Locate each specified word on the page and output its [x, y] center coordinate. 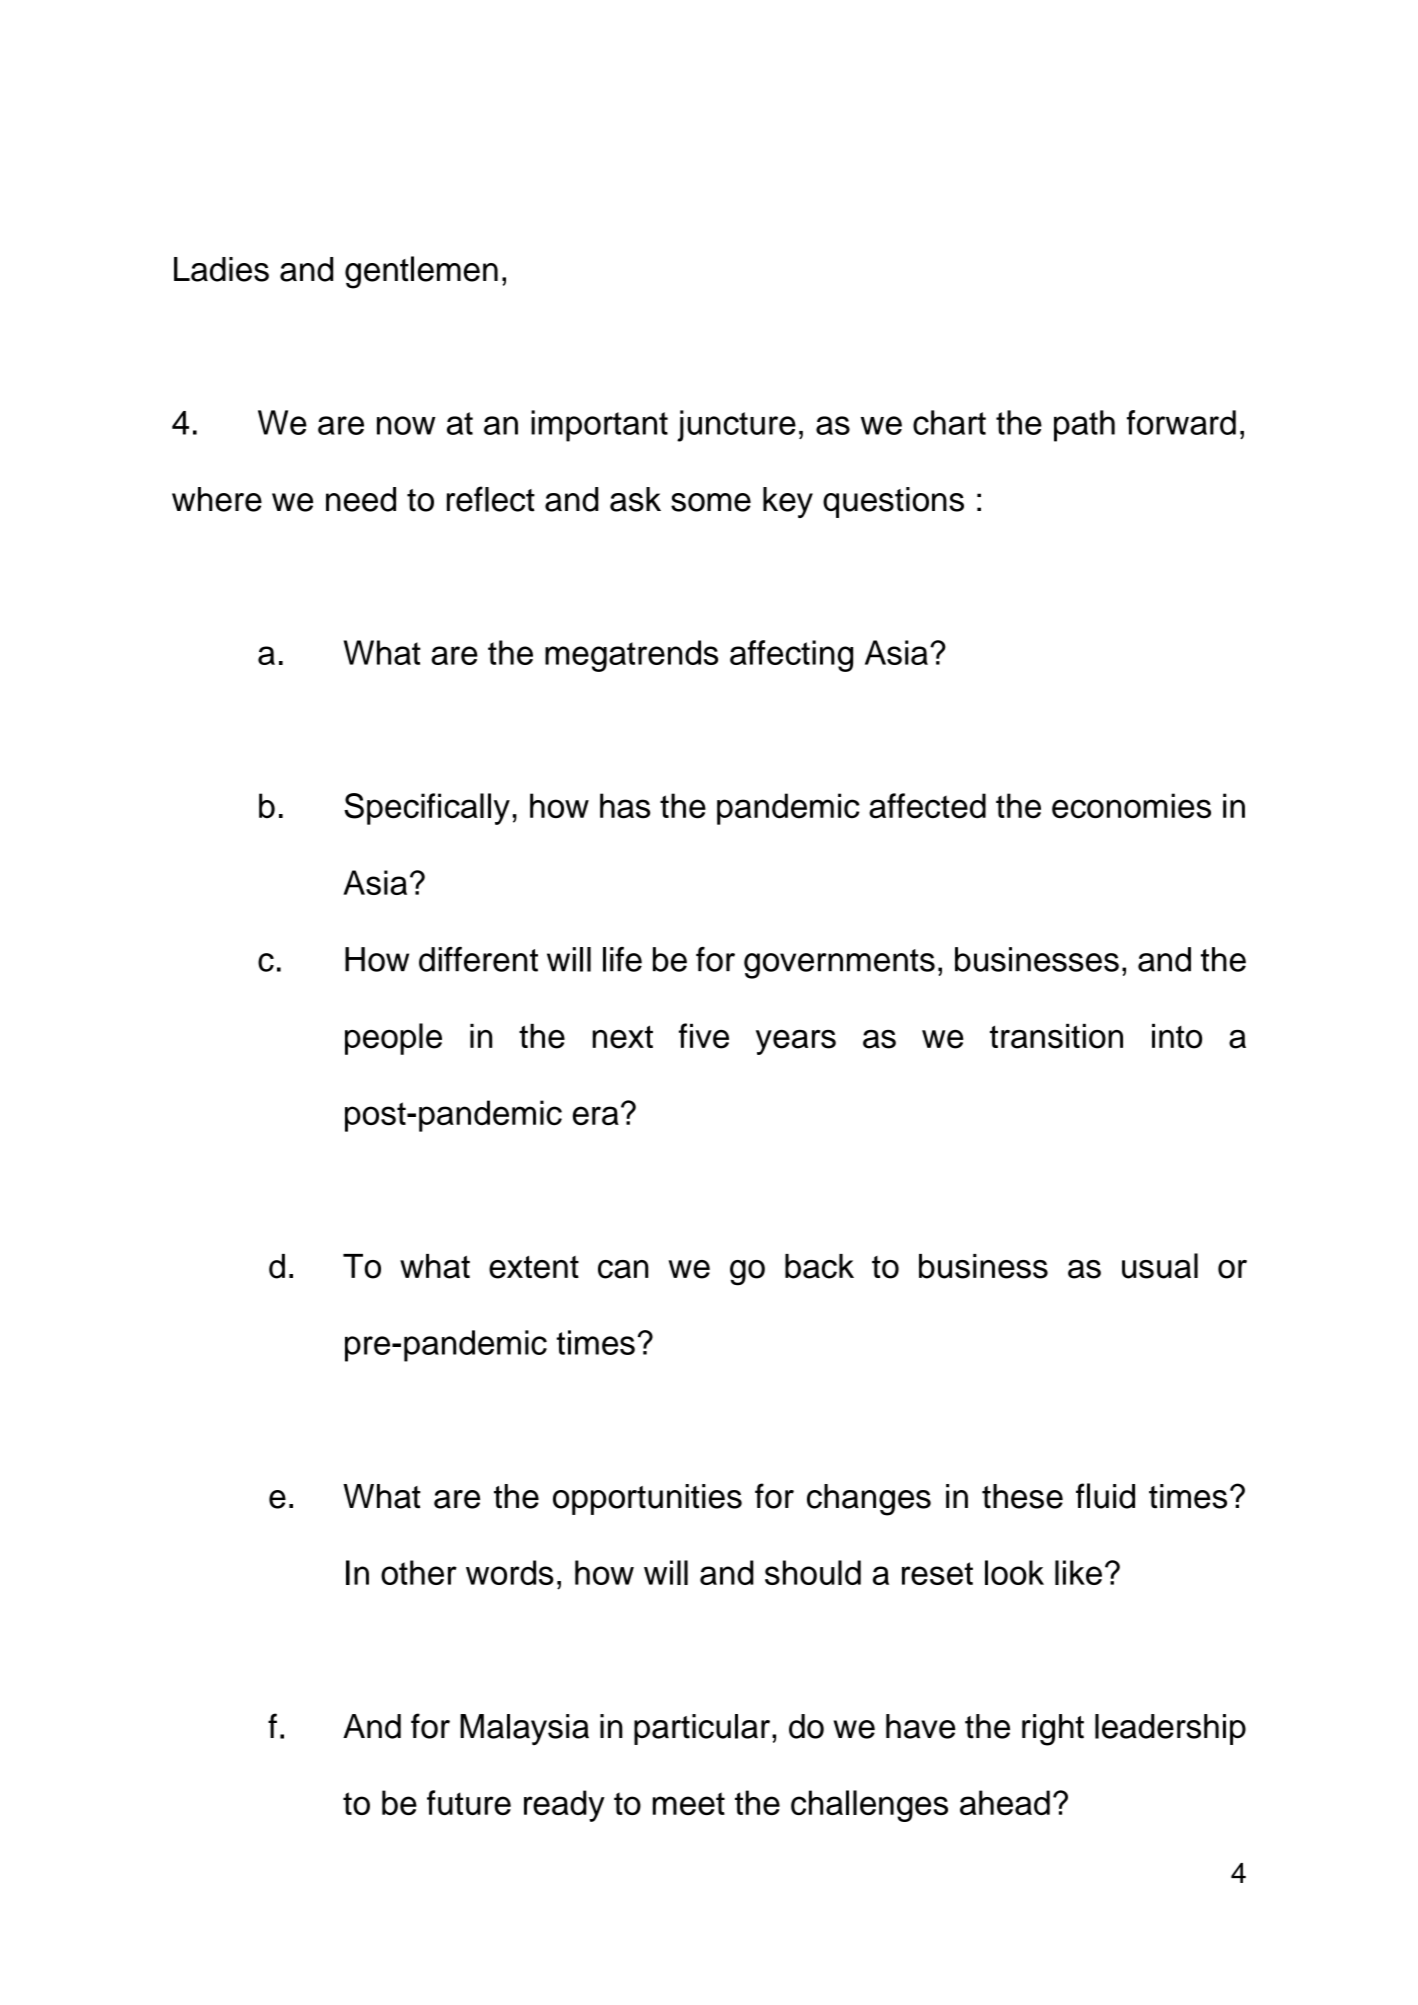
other [419, 1572]
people [393, 1039]
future [469, 1802]
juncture [736, 426]
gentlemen [421, 272]
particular [703, 1729]
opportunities [647, 1499]
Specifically [427, 809]
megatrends [631, 656]
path [1084, 426]
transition [1056, 1036]
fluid [1105, 1496]
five [704, 1036]
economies [1131, 806]
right [1053, 1730]
